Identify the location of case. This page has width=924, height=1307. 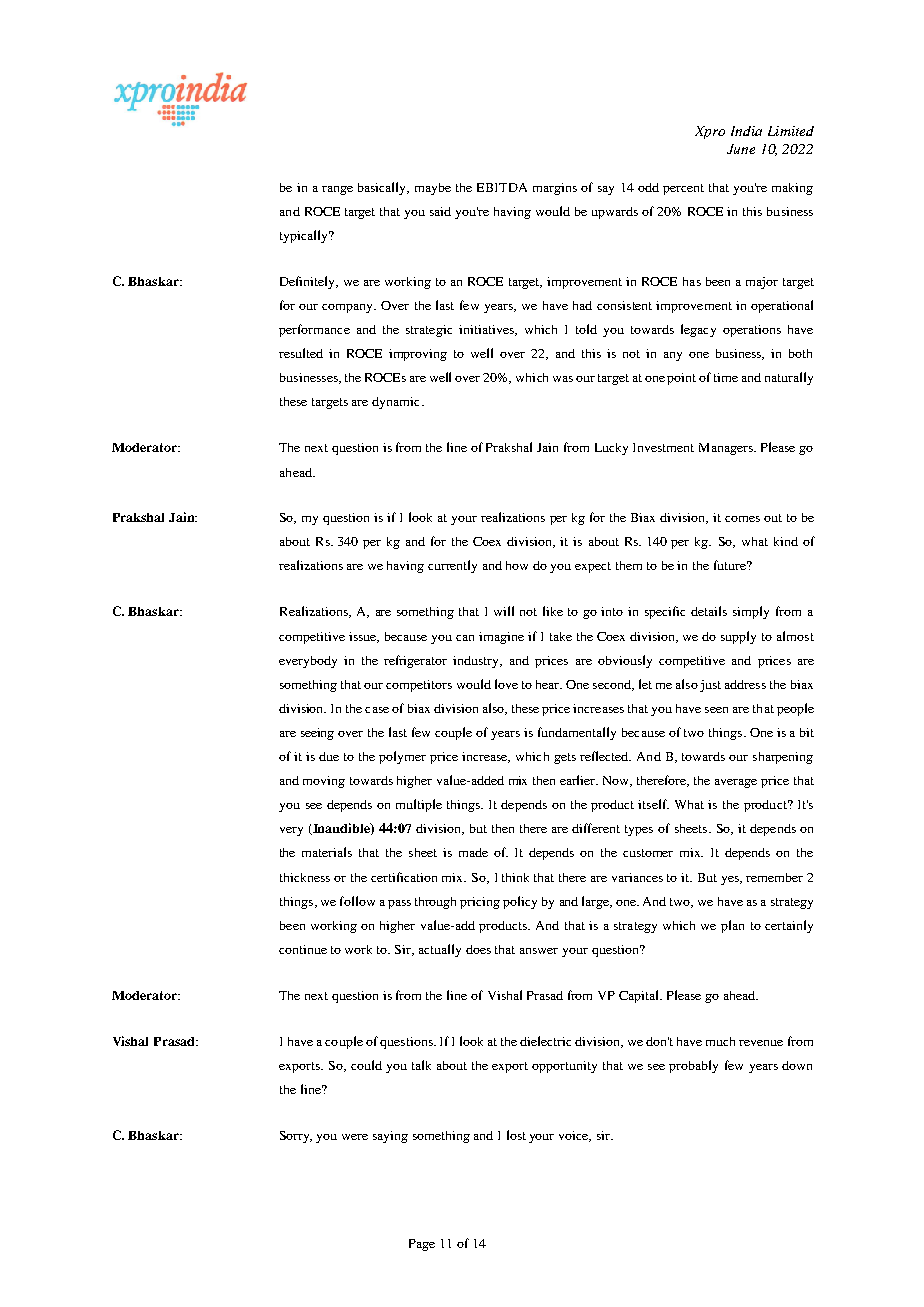
(377, 710).
